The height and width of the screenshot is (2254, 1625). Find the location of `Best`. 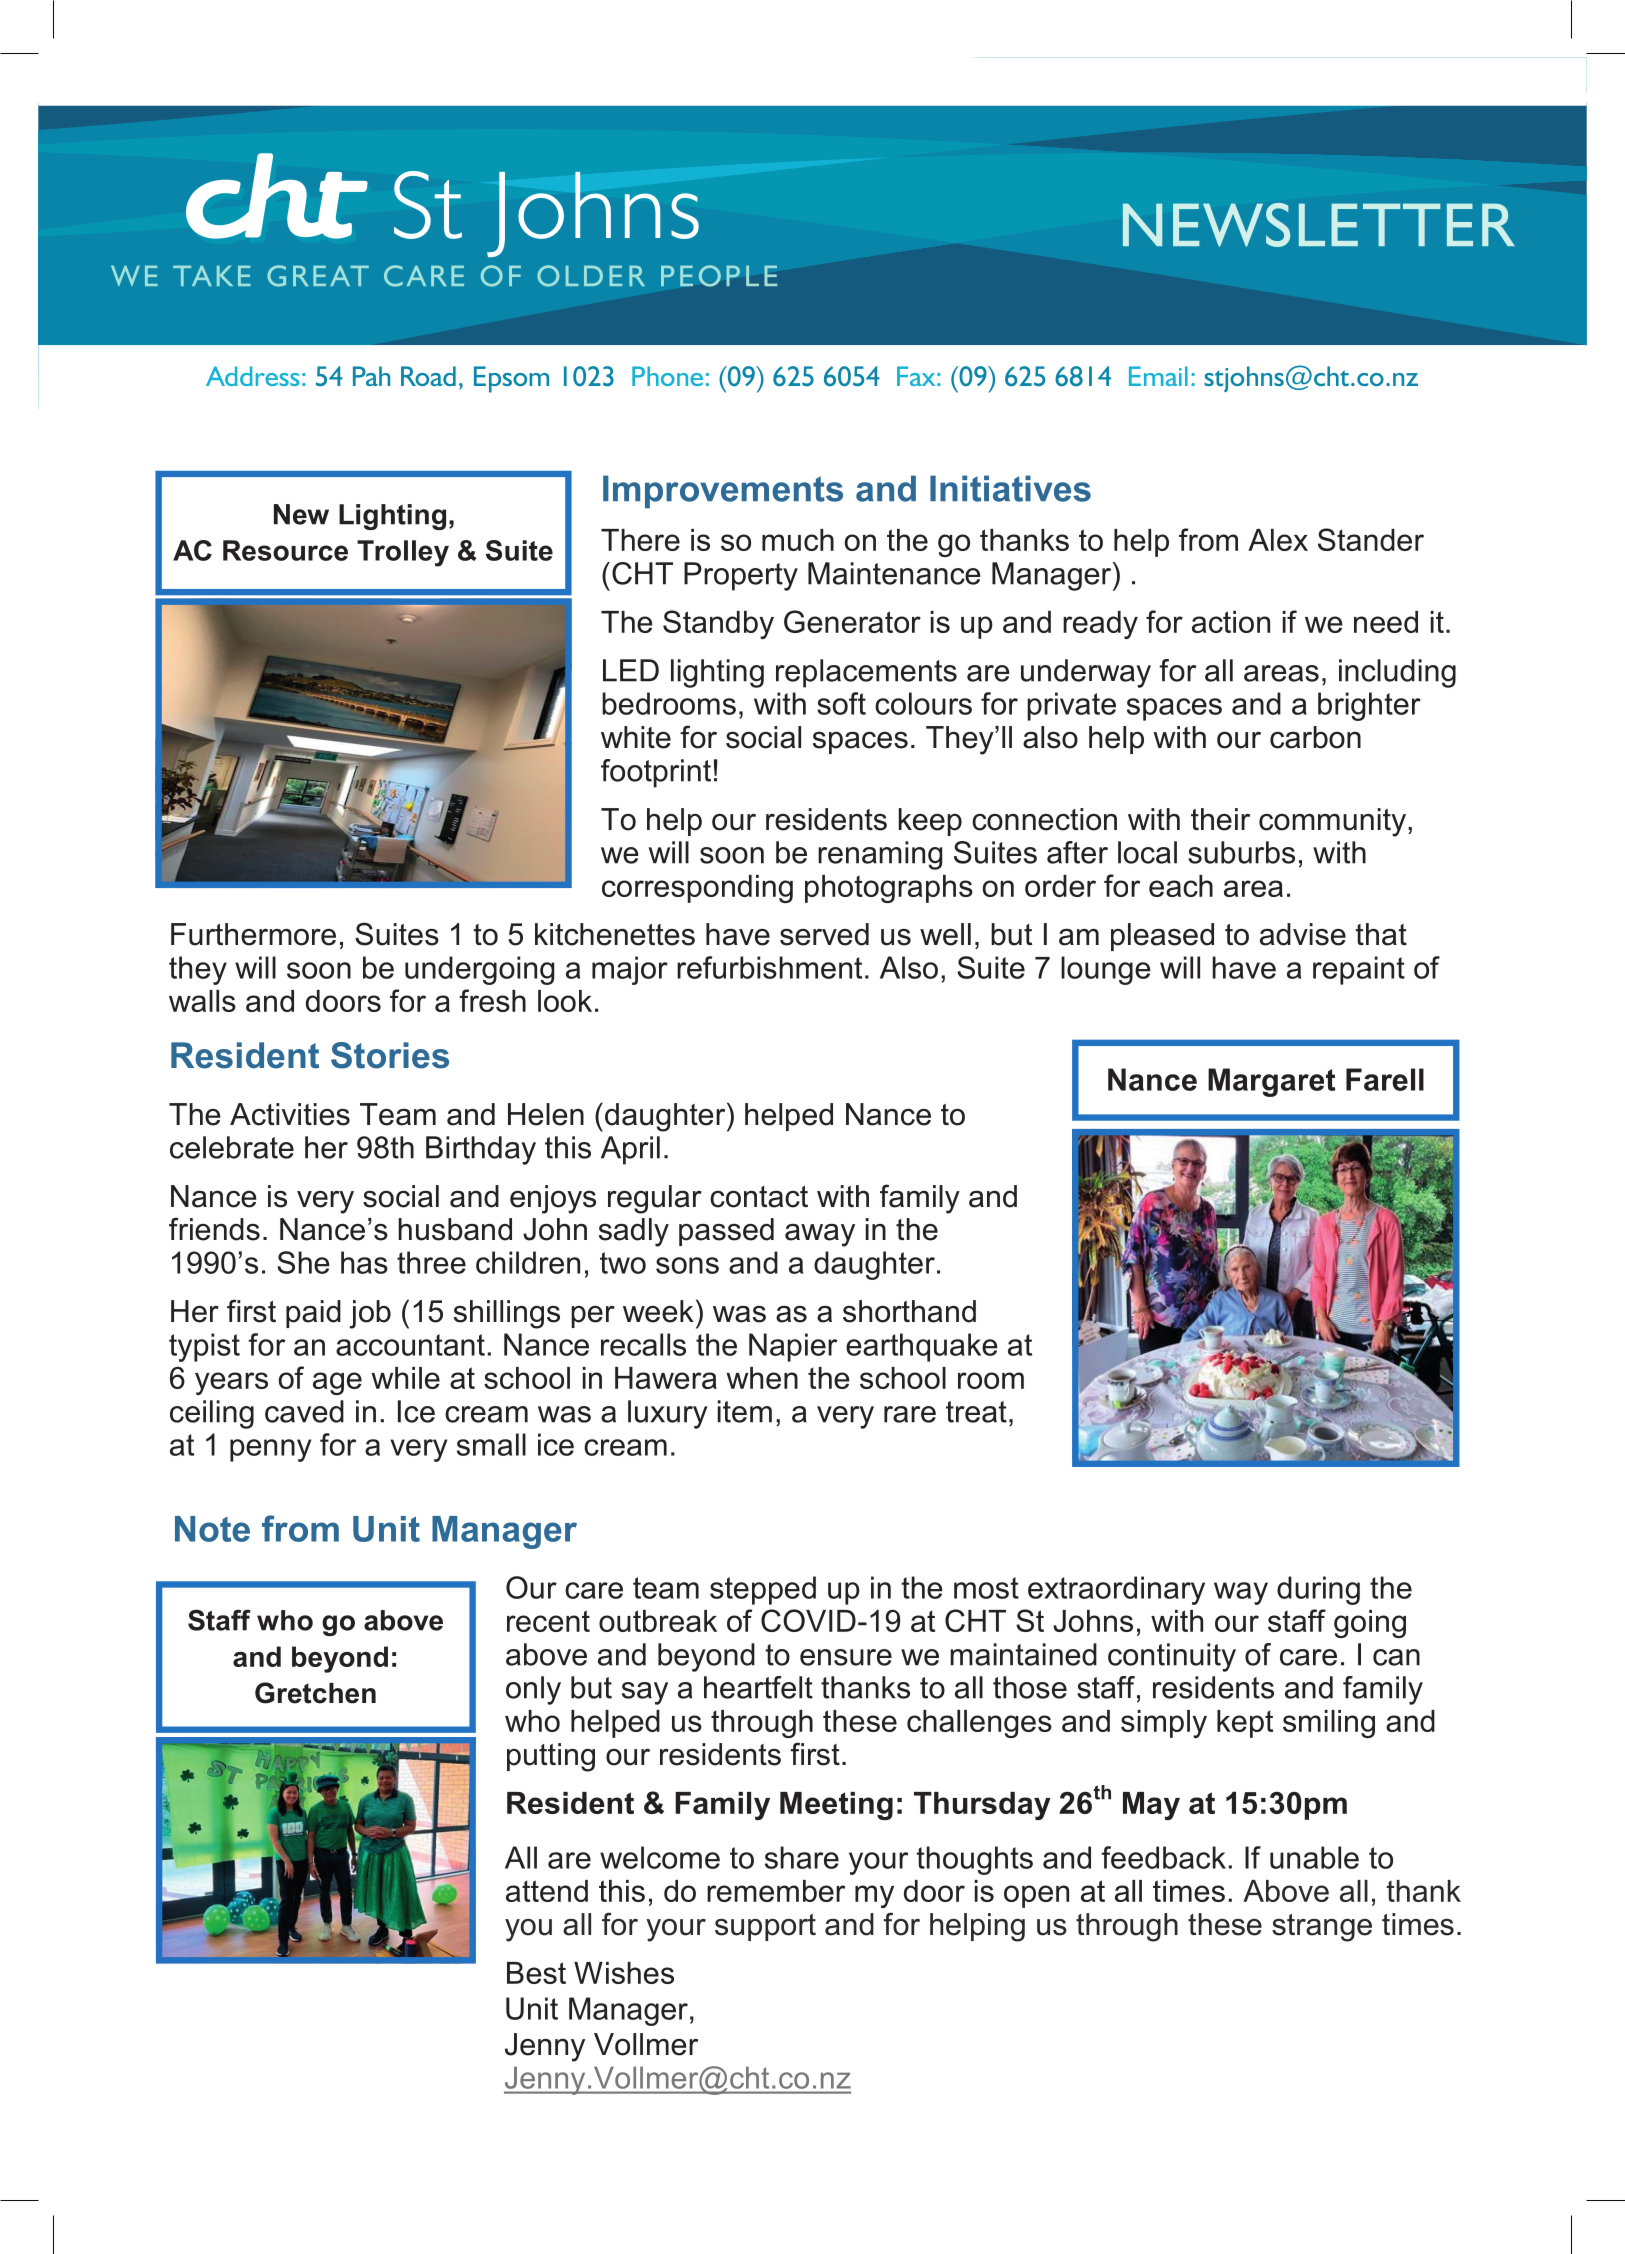

Best is located at coordinates (536, 1973).
